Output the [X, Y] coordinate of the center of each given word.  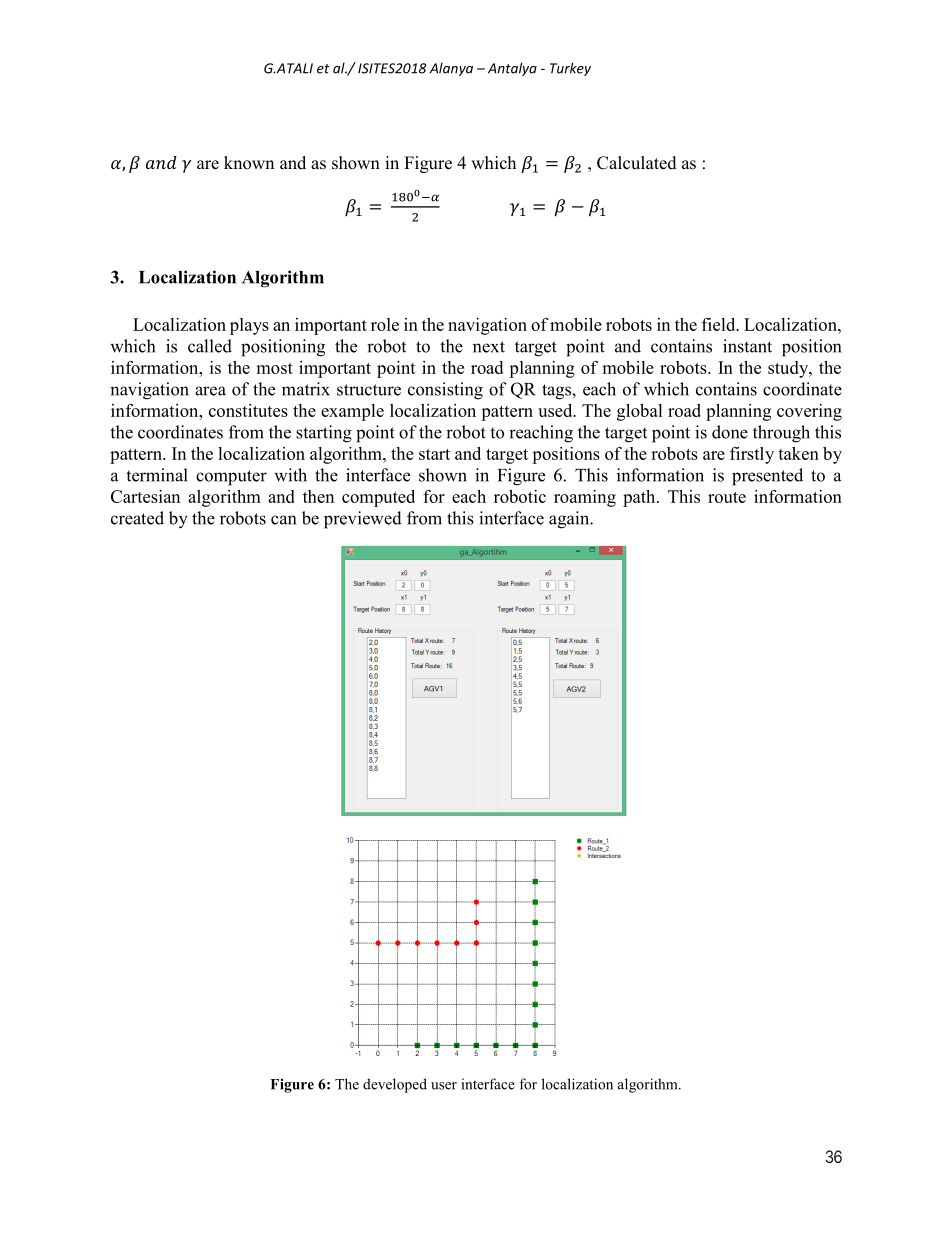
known [249, 163]
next [489, 347]
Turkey [570, 69]
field [720, 324]
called [210, 346]
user [444, 1086]
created [137, 518]
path [640, 498]
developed [395, 1085]
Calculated [637, 163]
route [727, 497]
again [570, 520]
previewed [363, 520]
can [283, 520]
